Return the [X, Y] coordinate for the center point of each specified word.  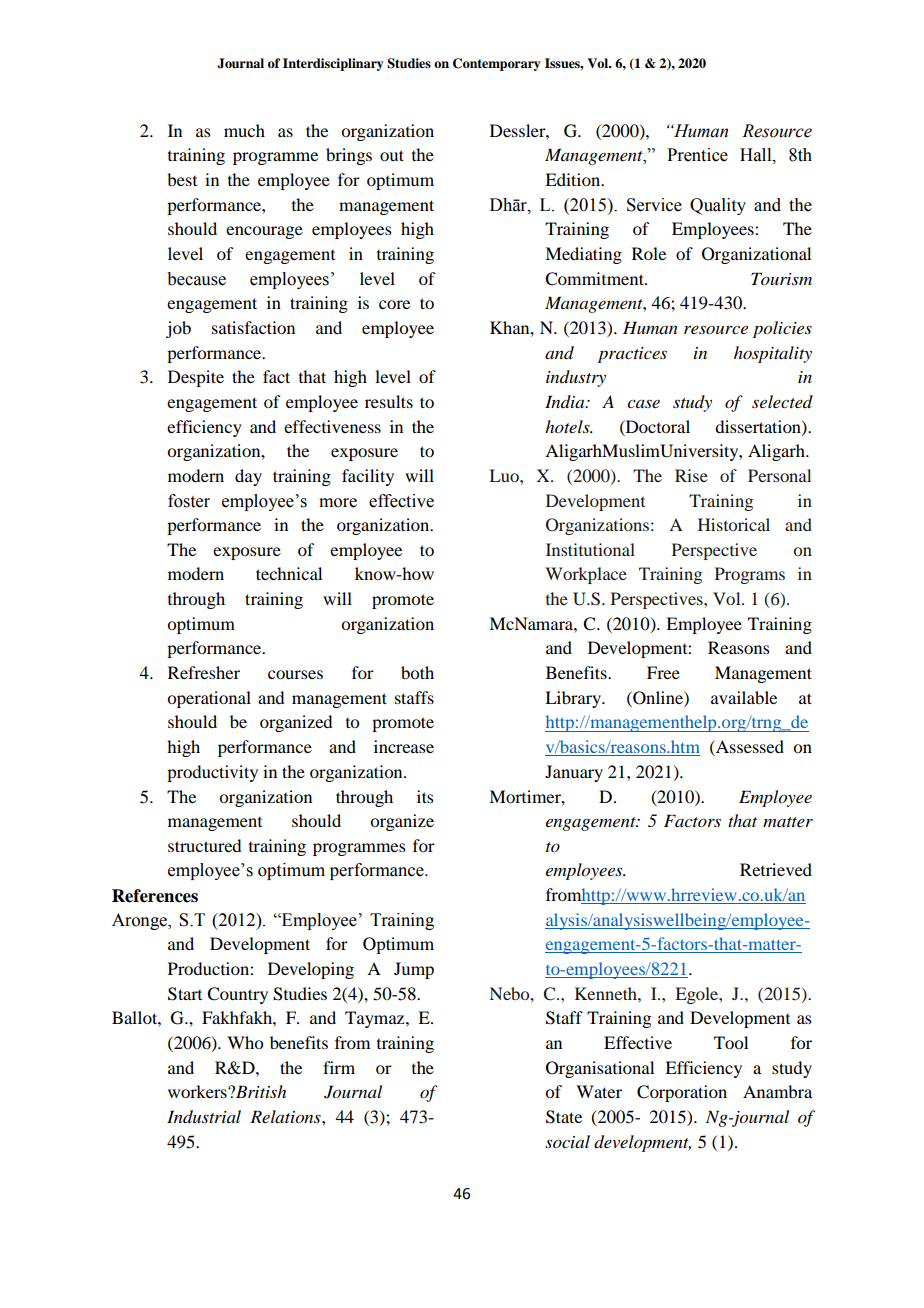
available [744, 697]
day [248, 477]
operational [209, 699]
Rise [691, 475]
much [244, 130]
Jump [414, 970]
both [417, 672]
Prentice [697, 155]
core [394, 304]
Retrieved [776, 869]
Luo [505, 475]
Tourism [781, 278]
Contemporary [496, 64]
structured [204, 845]
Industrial [204, 1117]
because [196, 279]
